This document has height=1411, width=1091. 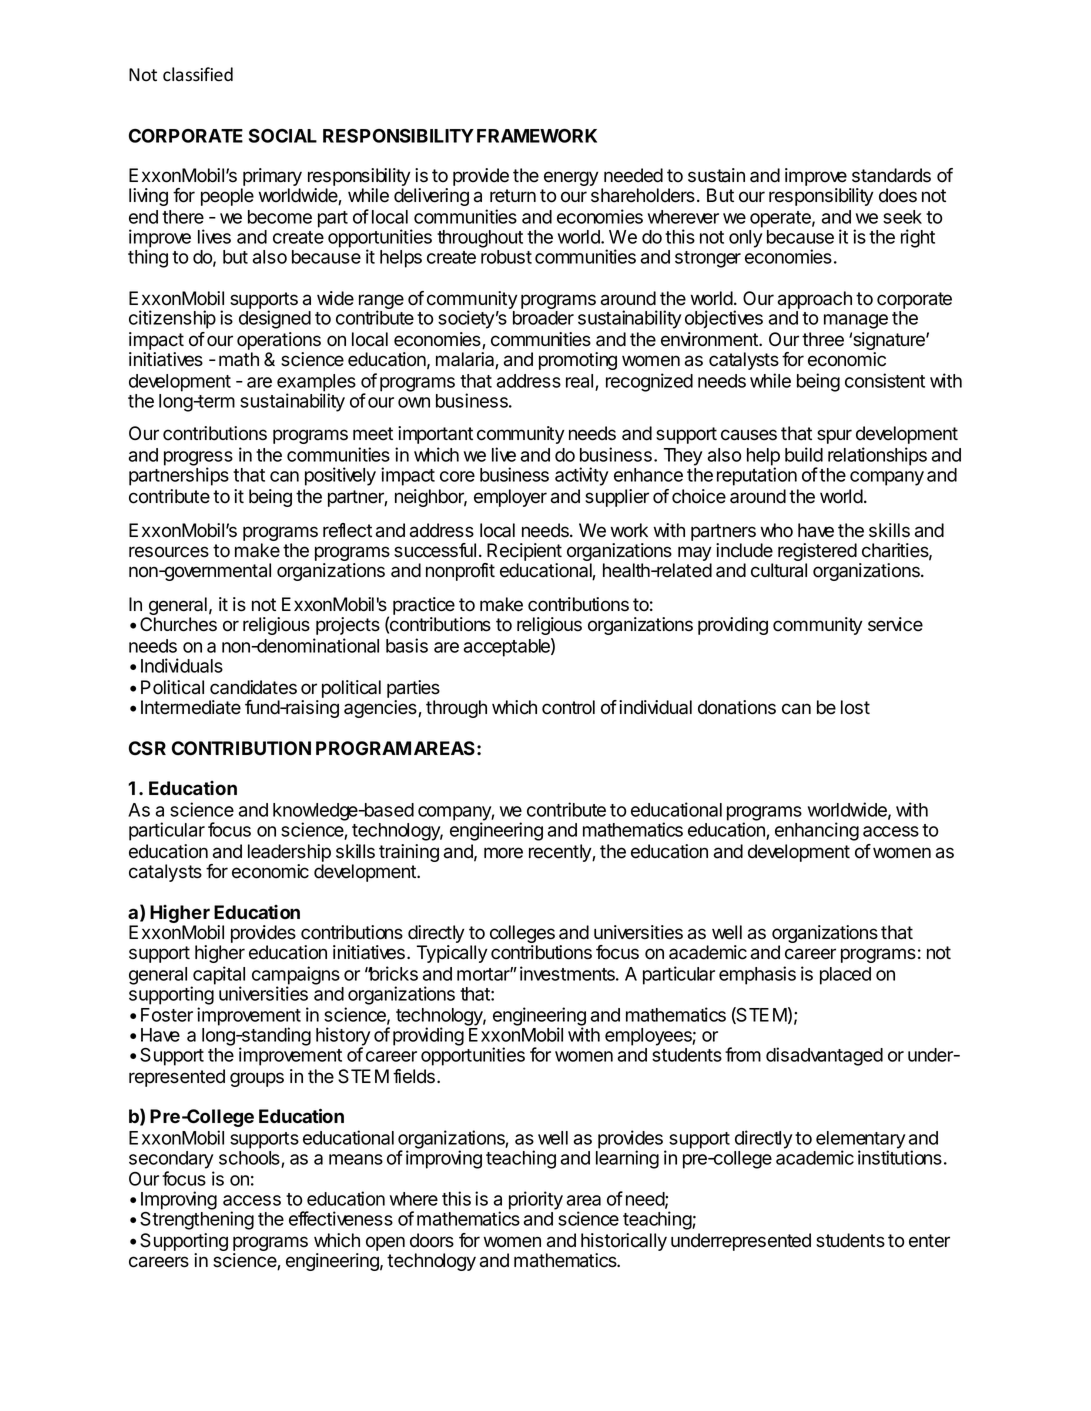 I want to click on Strengthening, so click(x=197, y=1220).
